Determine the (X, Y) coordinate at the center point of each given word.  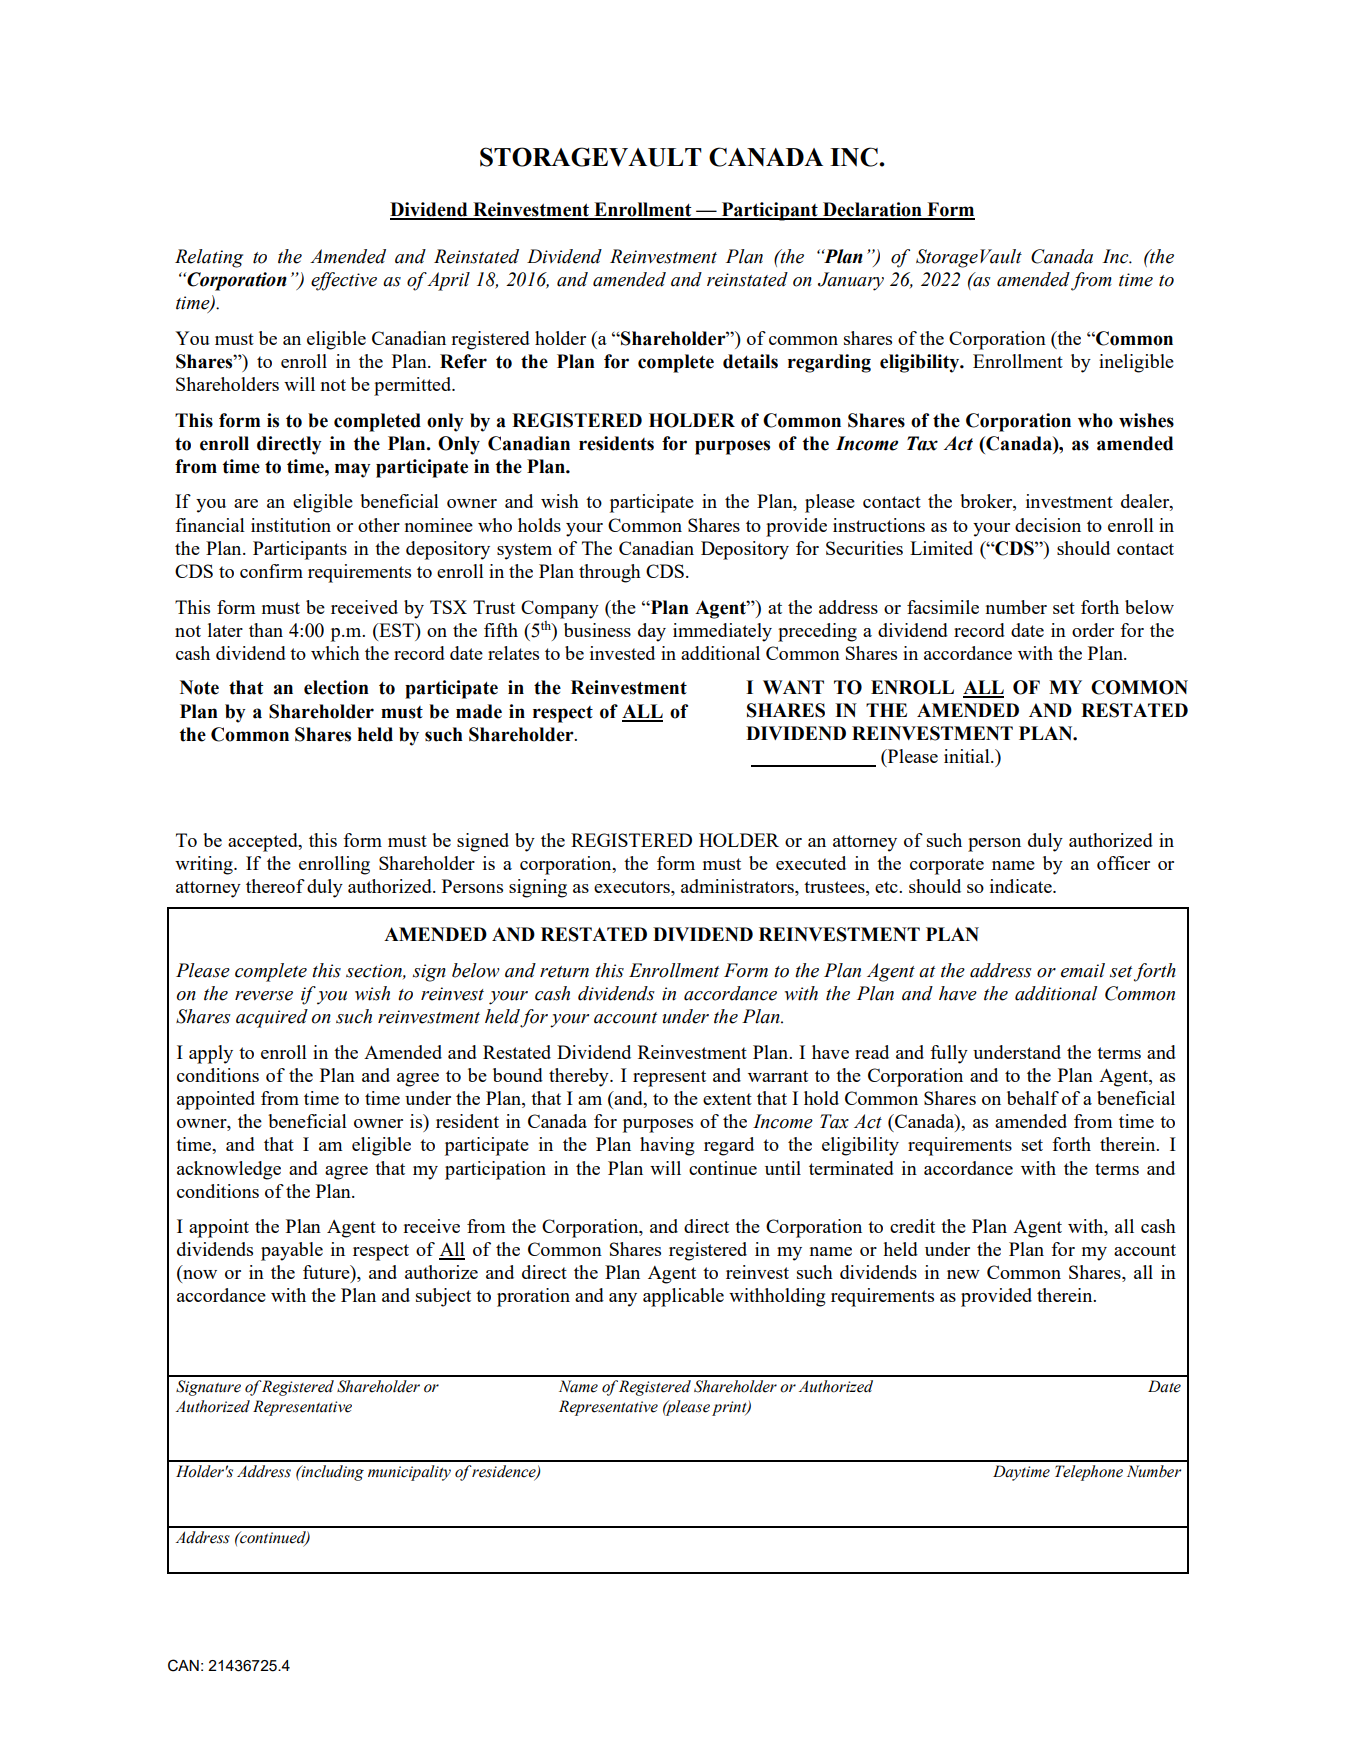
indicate (1022, 886)
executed (811, 863)
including (331, 1473)
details (750, 361)
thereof (275, 886)
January (851, 281)
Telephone (1089, 1473)
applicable (683, 1297)
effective (344, 281)
